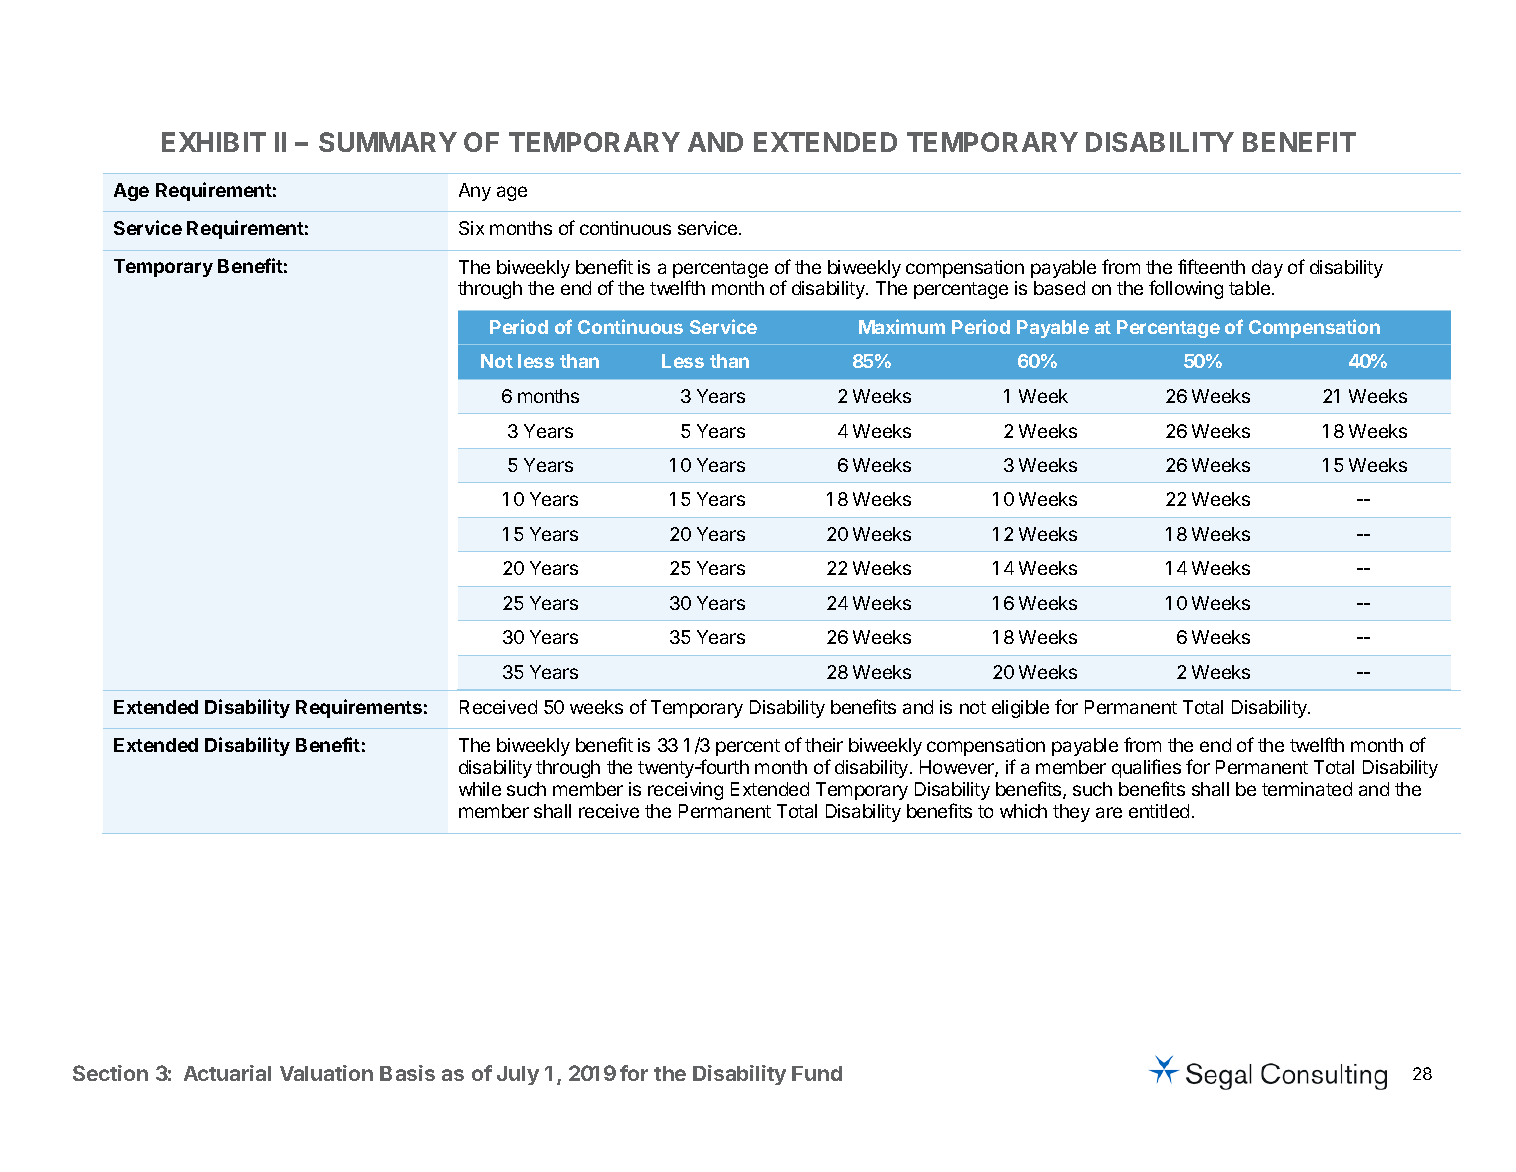  Describe the element at coordinates (214, 142) in the image. I see `EXHIBIT` at that location.
